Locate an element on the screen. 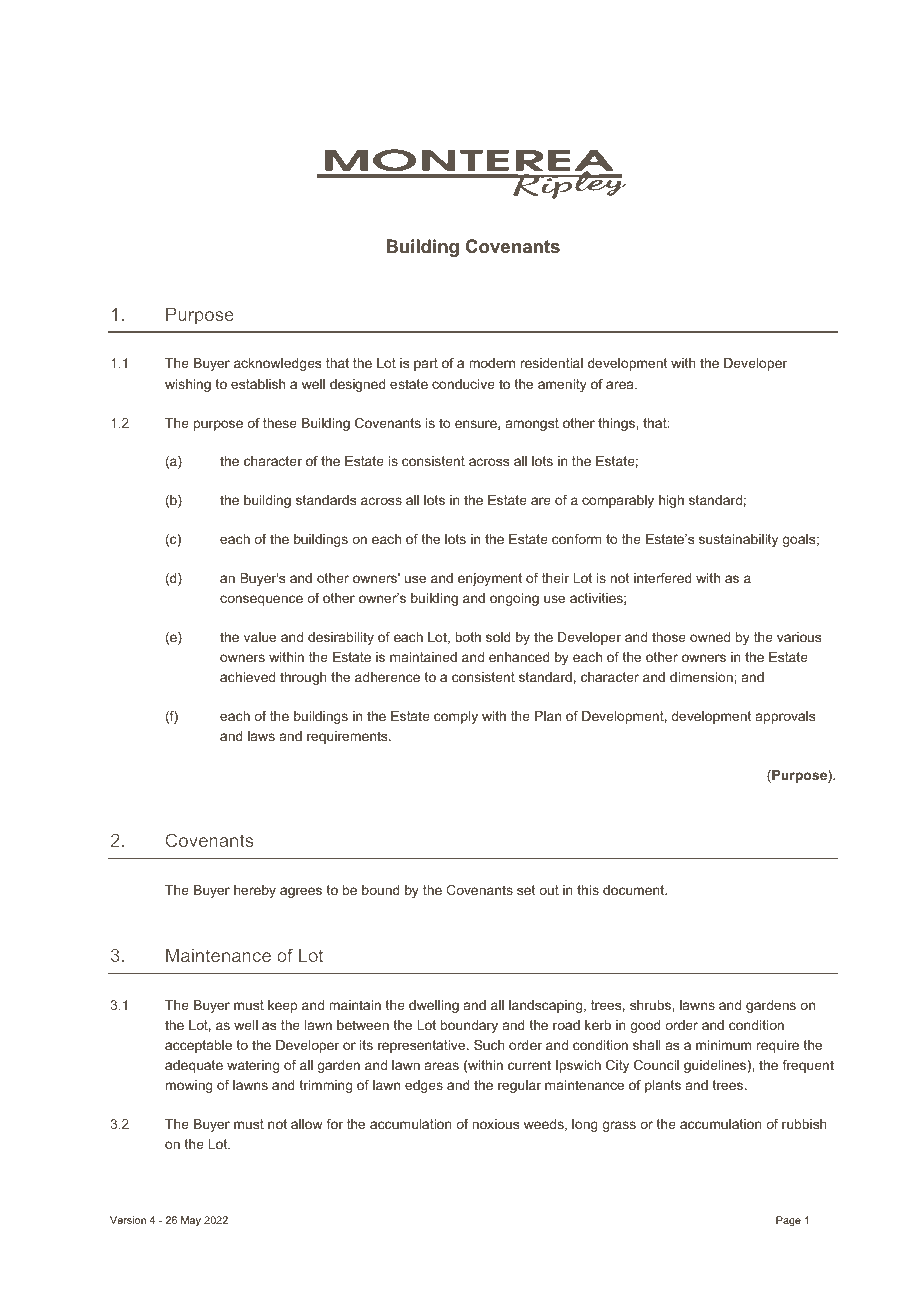  May is located at coordinates (191, 1221).
